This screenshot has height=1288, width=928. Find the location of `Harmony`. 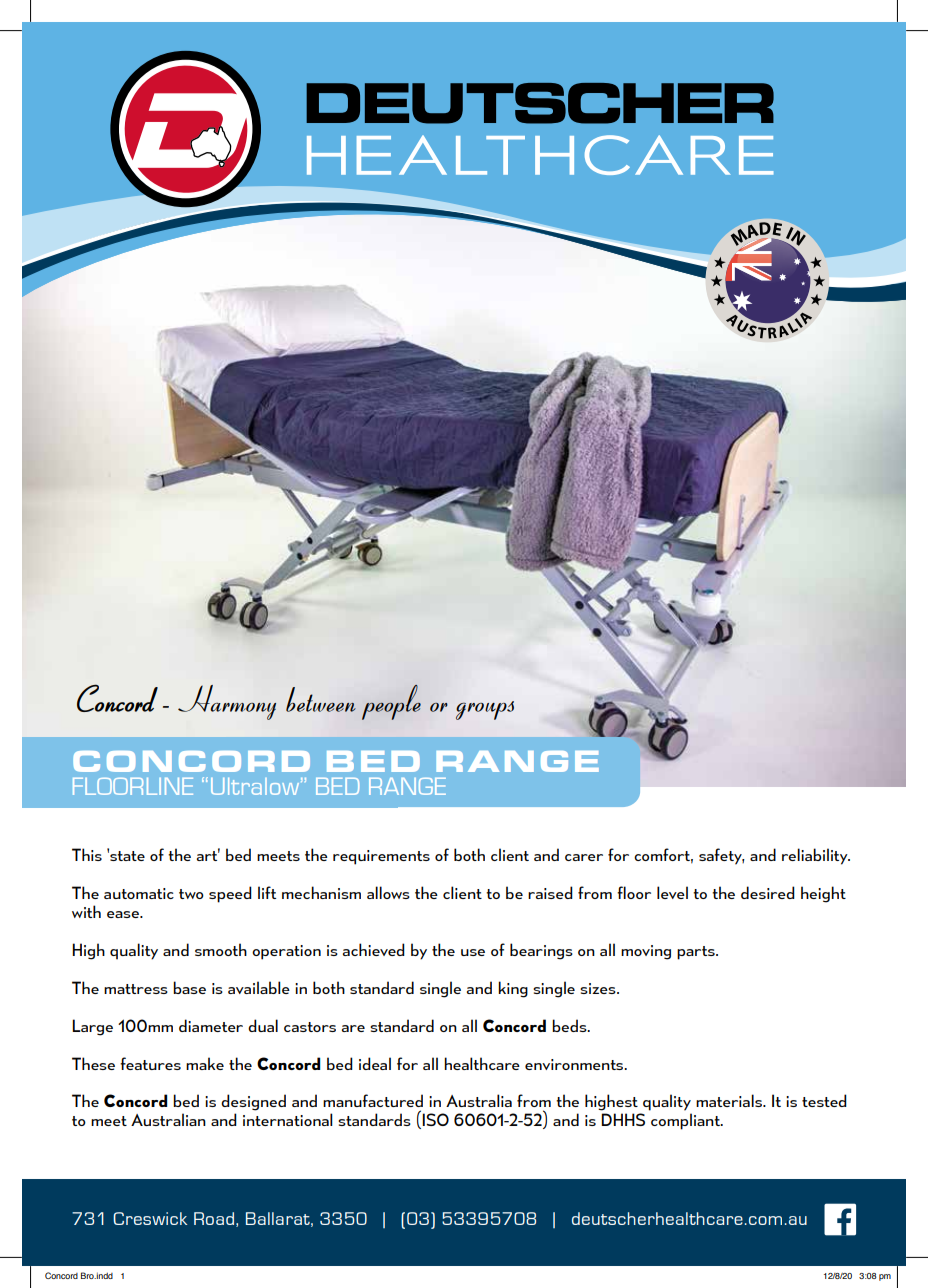

Harmony is located at coordinates (227, 702).
